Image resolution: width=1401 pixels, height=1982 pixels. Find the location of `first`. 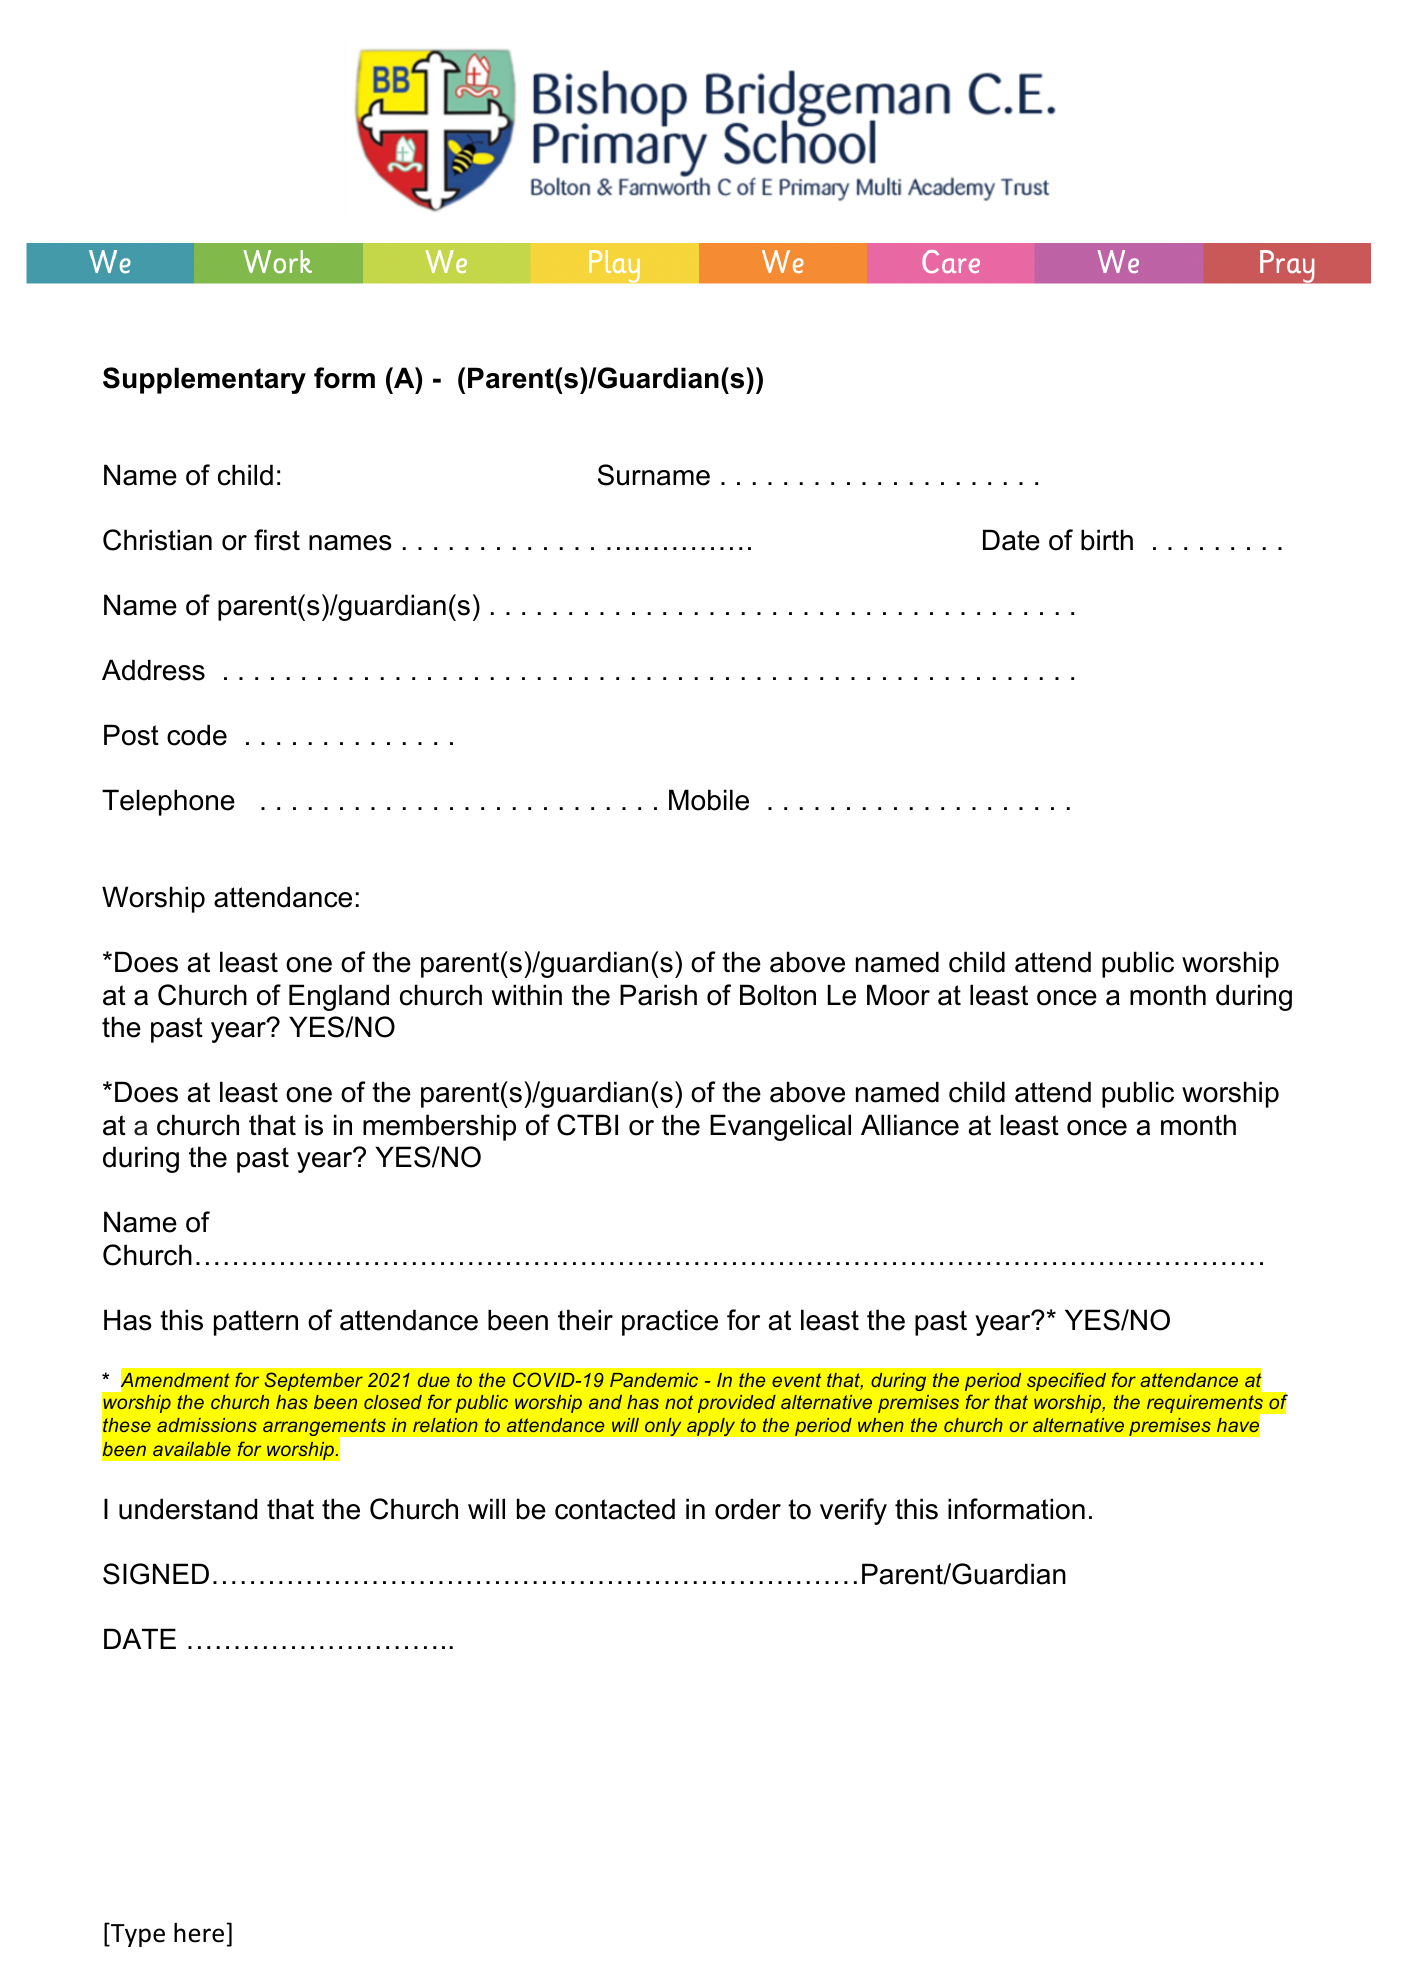

first is located at coordinates (277, 540).
